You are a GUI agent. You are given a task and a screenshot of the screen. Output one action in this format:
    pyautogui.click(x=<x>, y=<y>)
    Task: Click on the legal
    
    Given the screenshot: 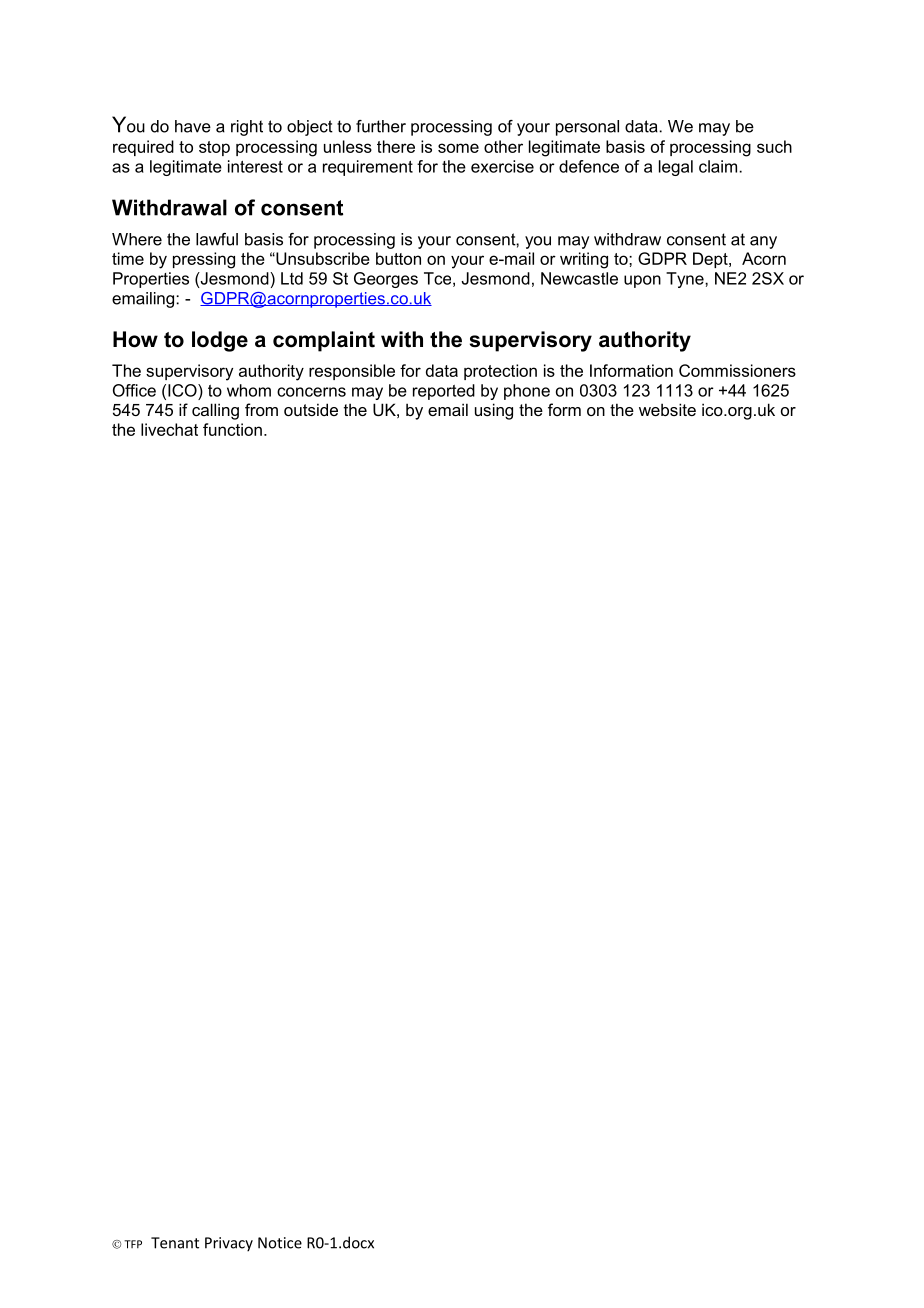 What is the action you would take?
    pyautogui.click(x=676, y=168)
